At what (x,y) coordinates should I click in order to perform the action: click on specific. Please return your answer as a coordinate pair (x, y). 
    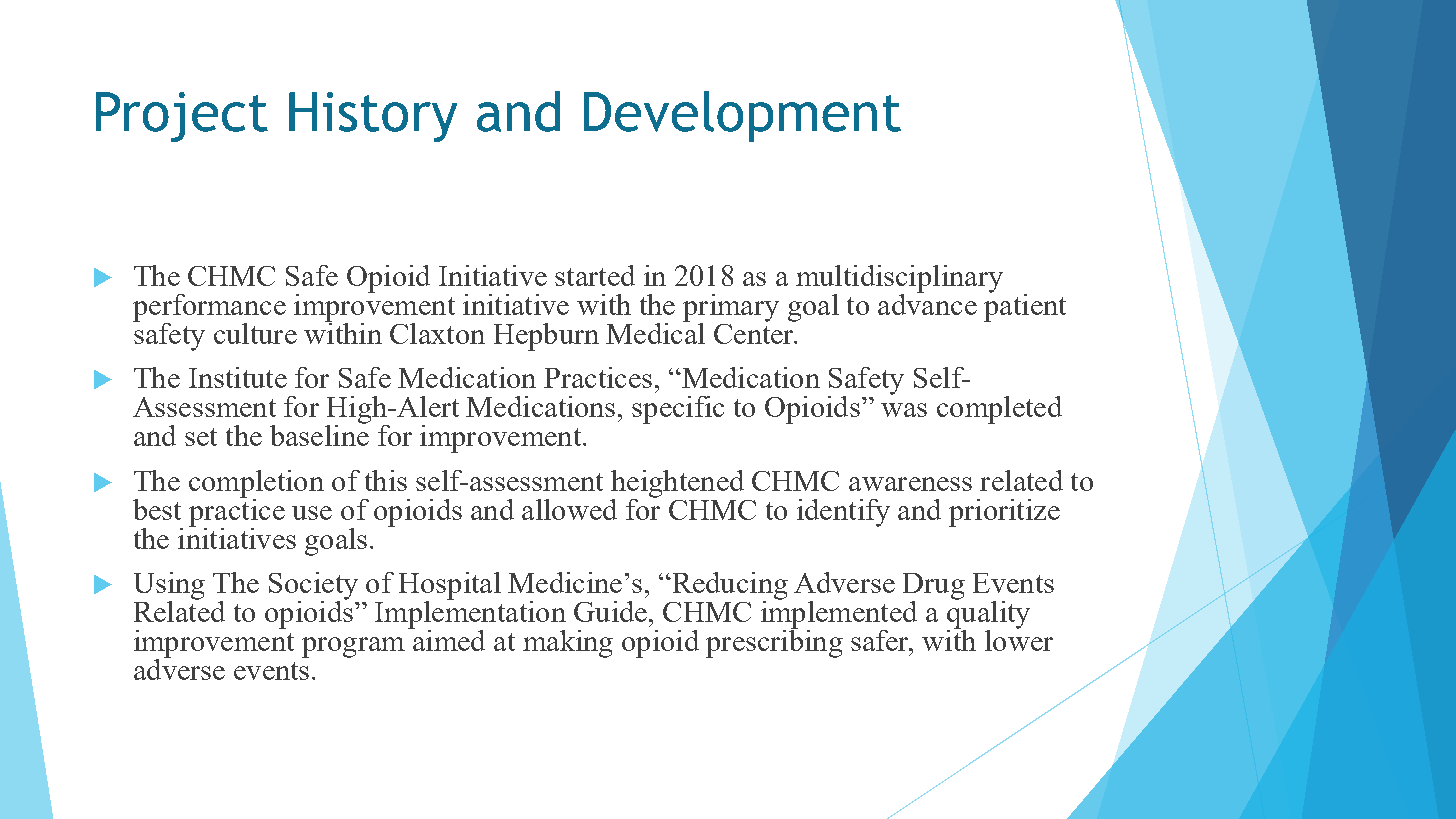
    Looking at the image, I should click on (678, 410).
